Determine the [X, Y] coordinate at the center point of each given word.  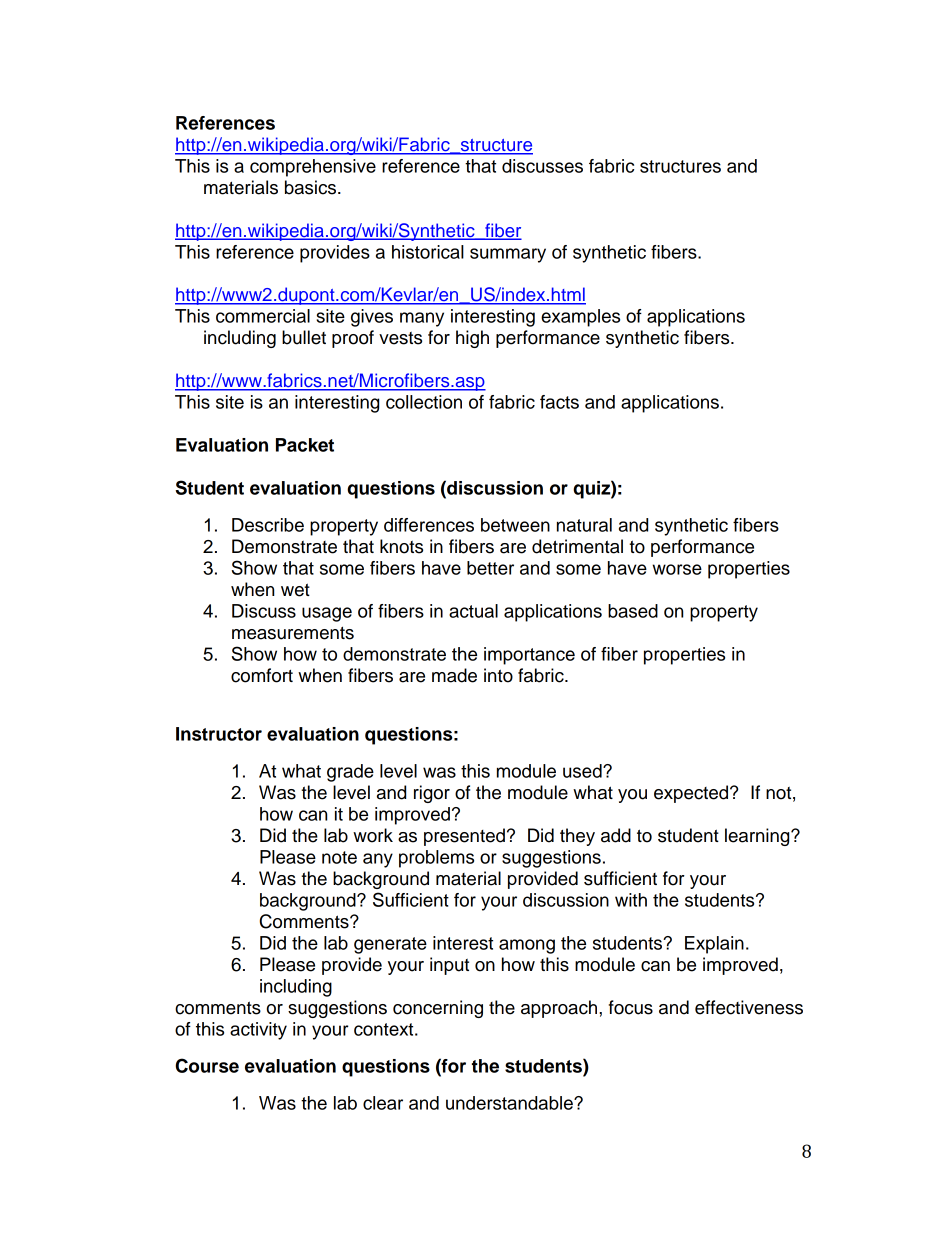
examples [580, 318]
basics [312, 187]
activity [258, 1031]
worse [677, 569]
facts [559, 402]
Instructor [219, 734]
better [490, 568]
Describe [268, 525]
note [339, 857]
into [498, 675]
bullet [304, 337]
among [527, 946]
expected [692, 794]
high [472, 339]
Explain [714, 945]
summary [508, 255]
